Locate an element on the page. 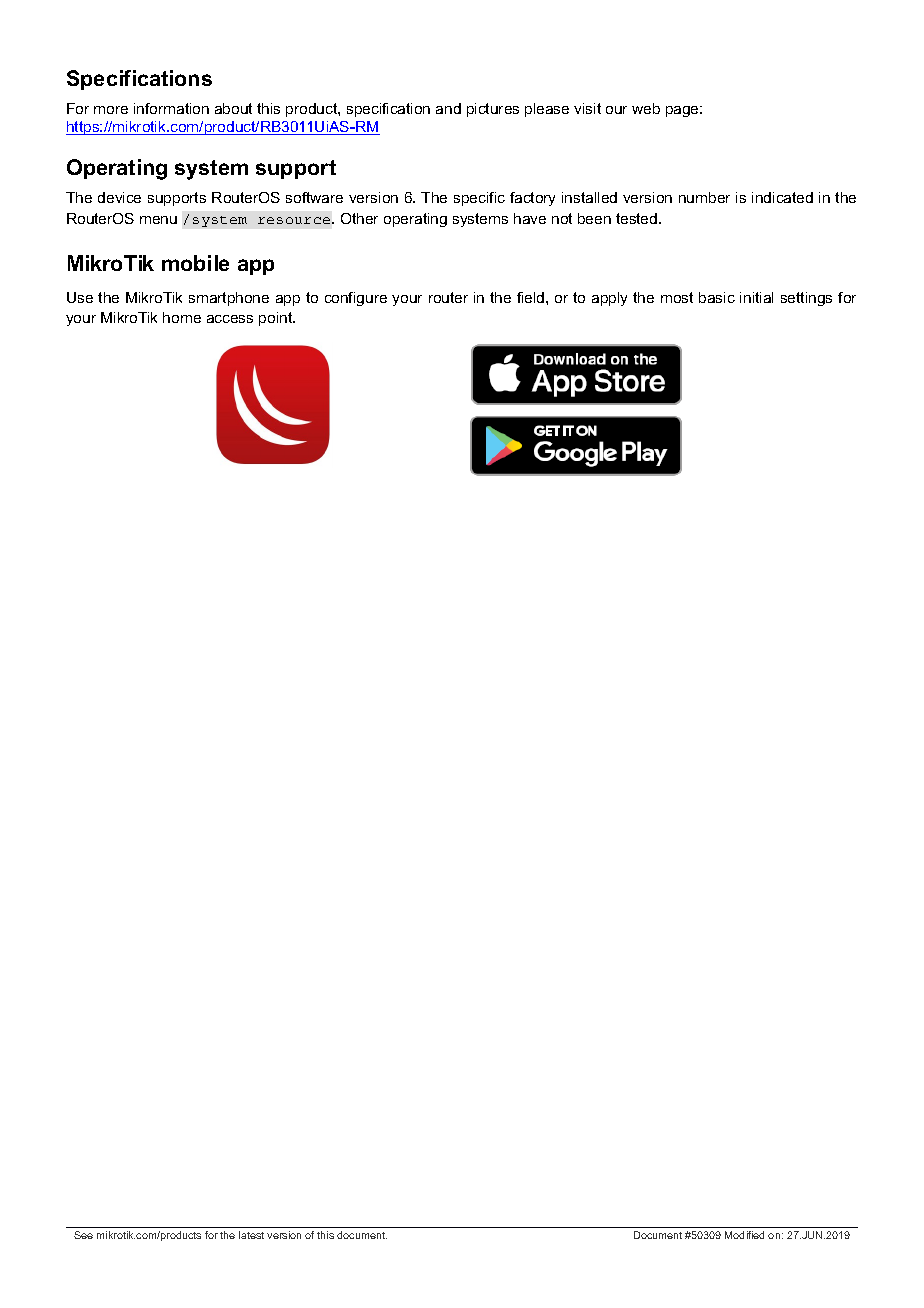  number is located at coordinates (704, 197).
